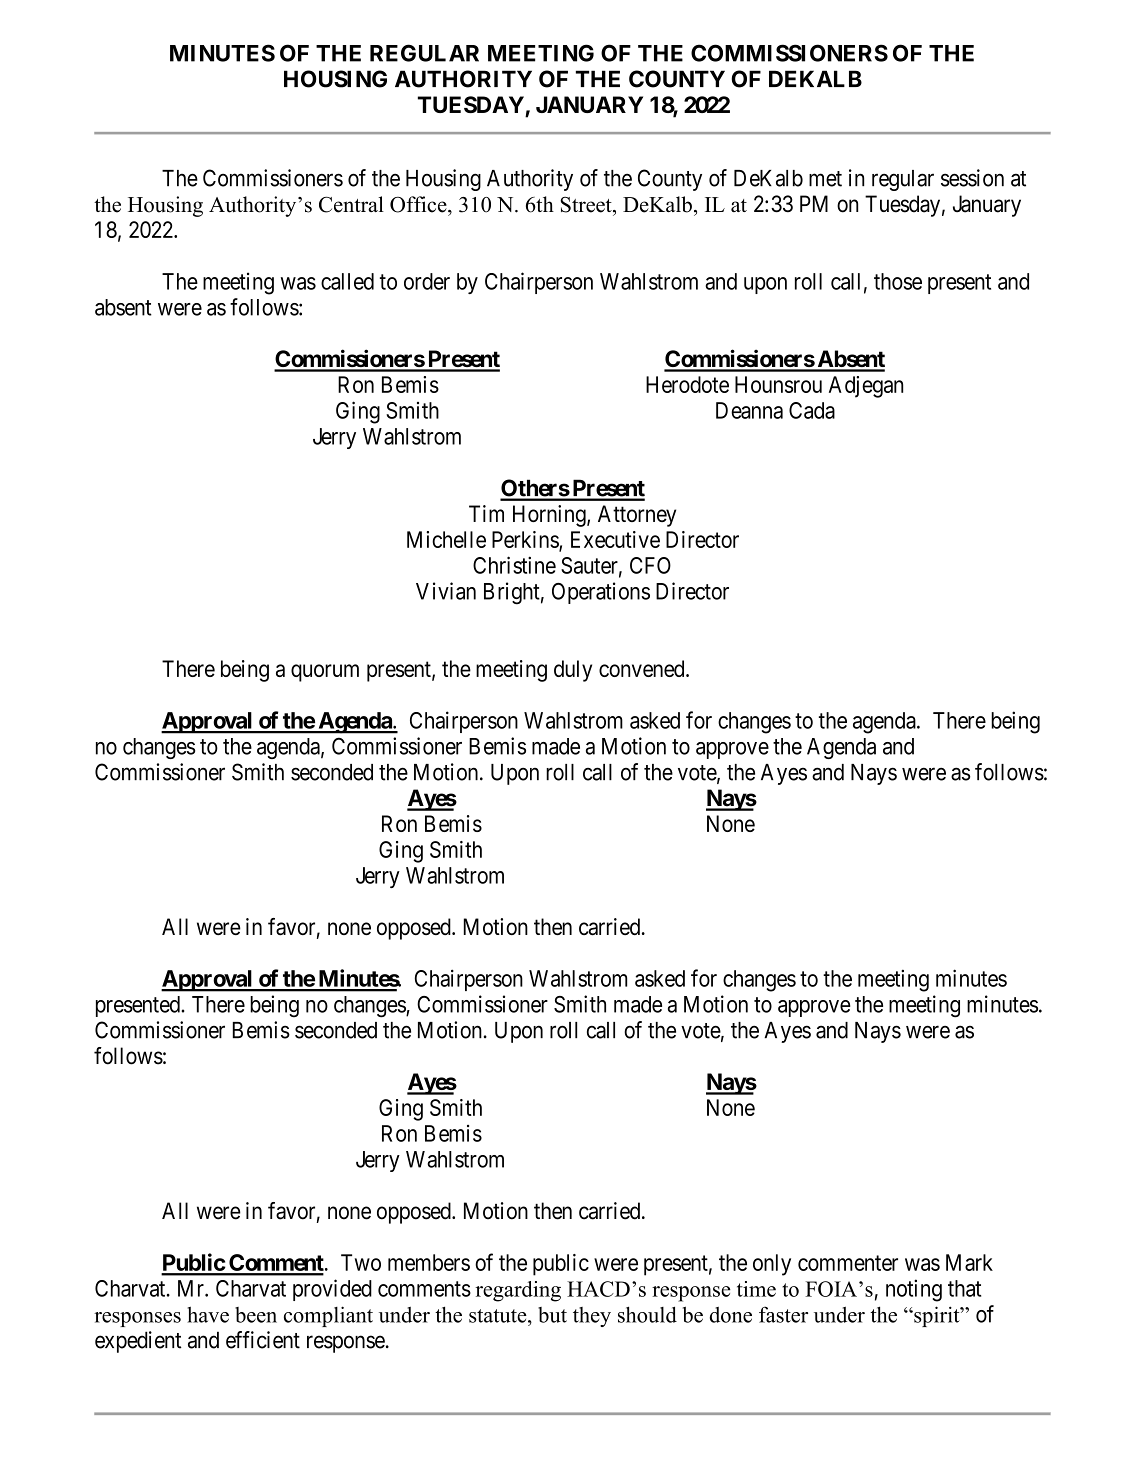 The width and height of the screenshot is (1145, 1482). I want to click on Christine, so click(514, 565).
